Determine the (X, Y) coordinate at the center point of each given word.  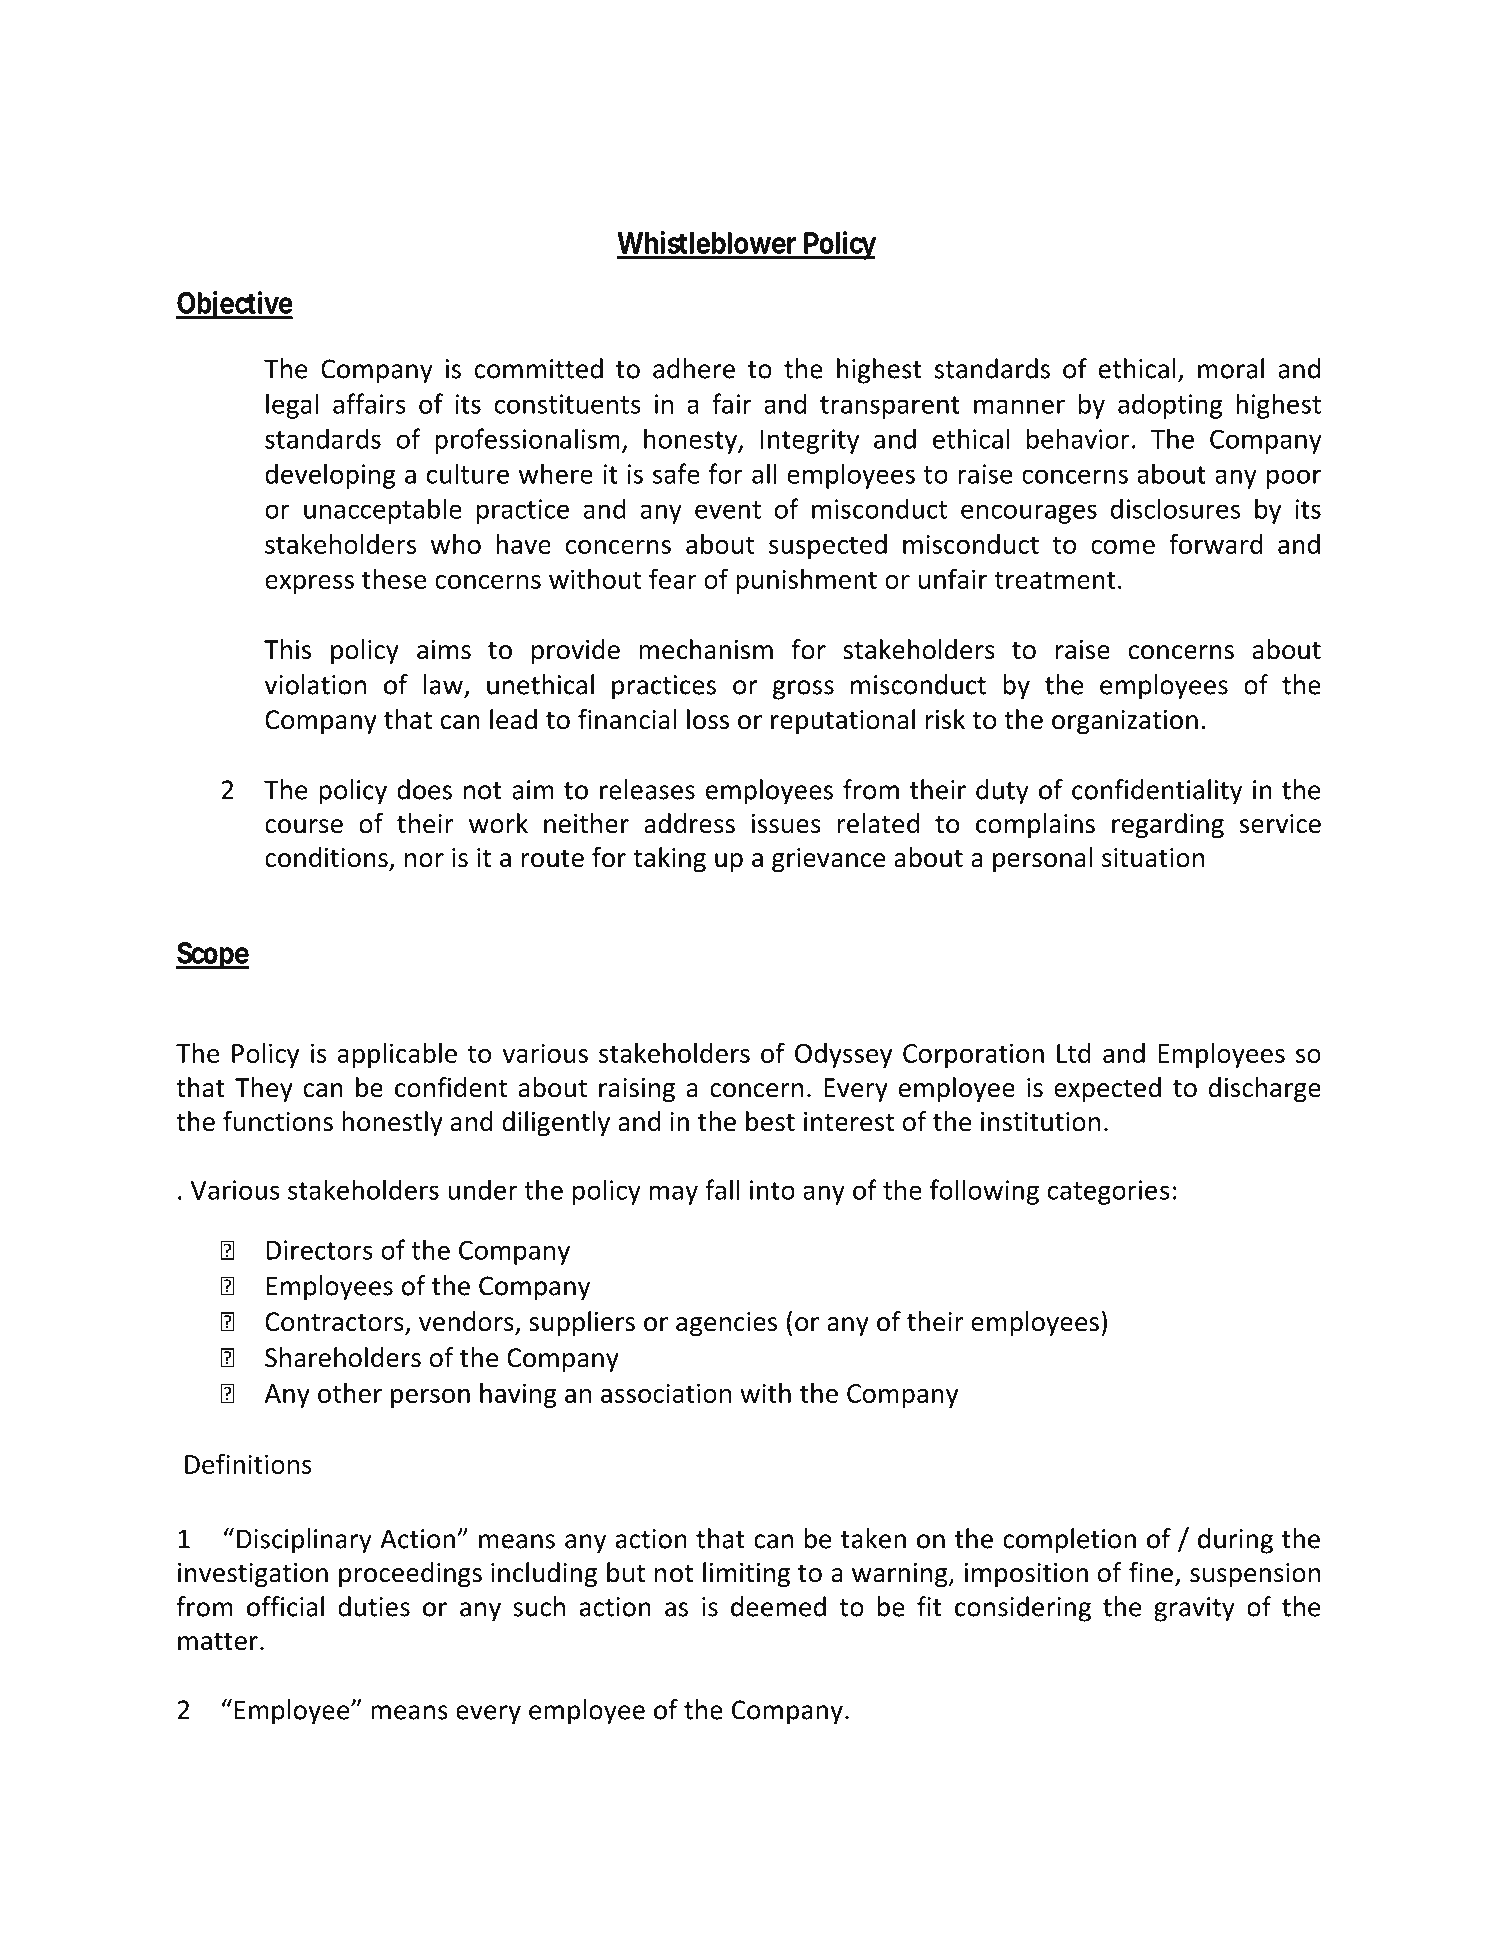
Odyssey (843, 1055)
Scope (212, 955)
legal (292, 406)
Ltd (1074, 1053)
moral (1231, 368)
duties (374, 1606)
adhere (694, 368)
